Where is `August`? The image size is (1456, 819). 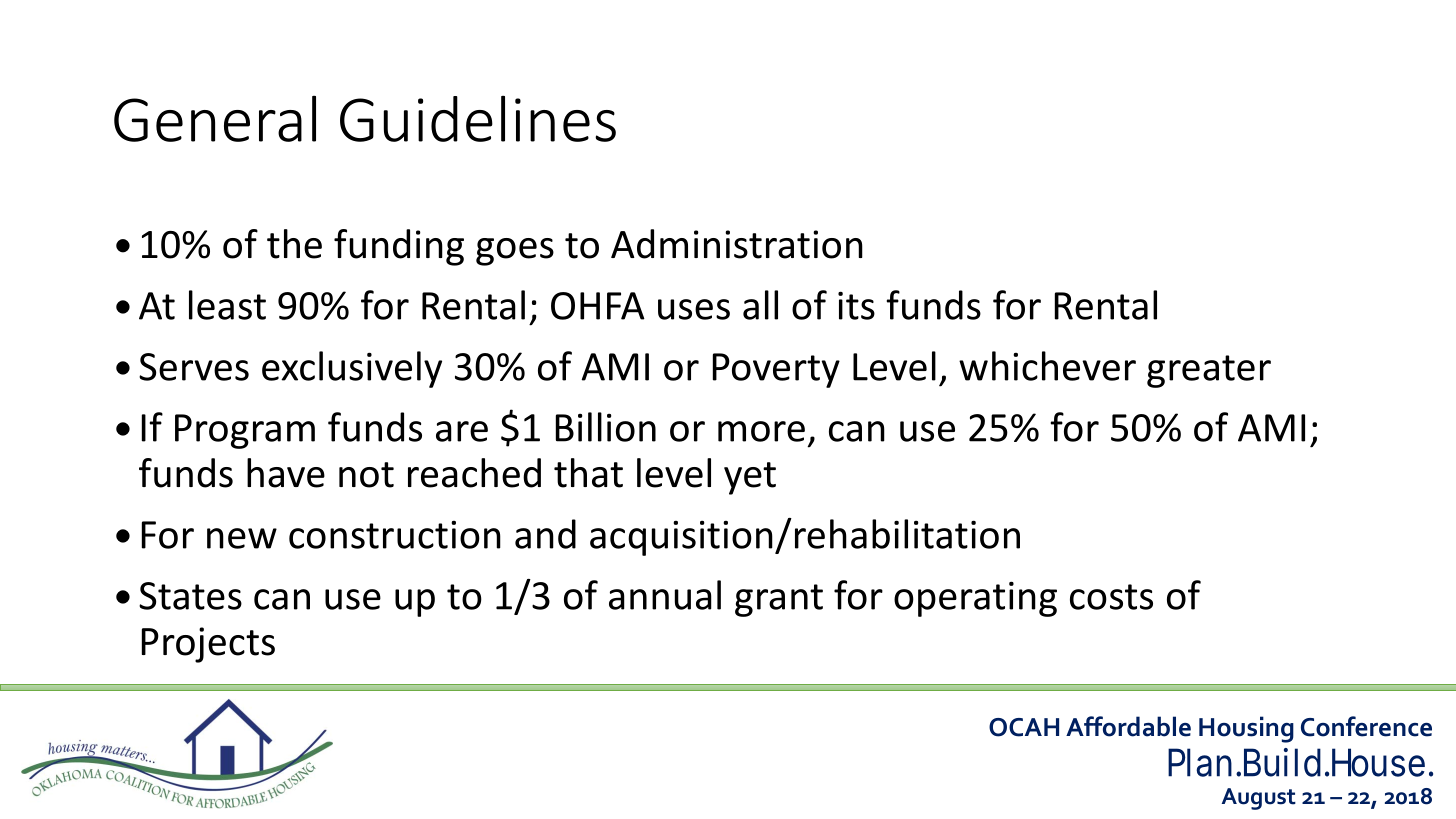
August is located at coordinates (1259, 799).
